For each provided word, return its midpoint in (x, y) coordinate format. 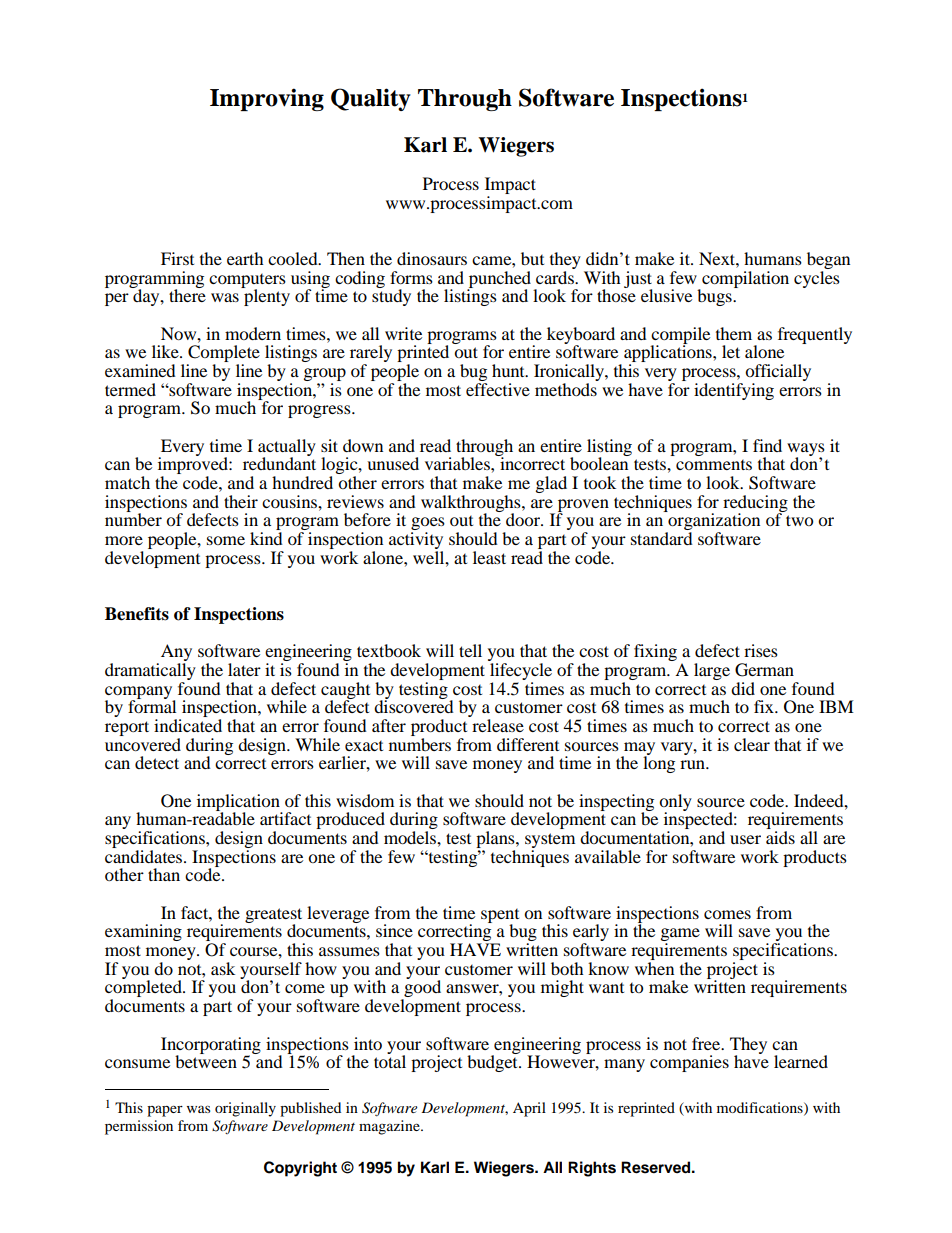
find (767, 445)
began (828, 260)
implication (239, 803)
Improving (267, 99)
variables (458, 463)
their (241, 501)
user (745, 839)
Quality (371, 99)
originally (245, 1109)
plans (496, 841)
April (529, 1109)
